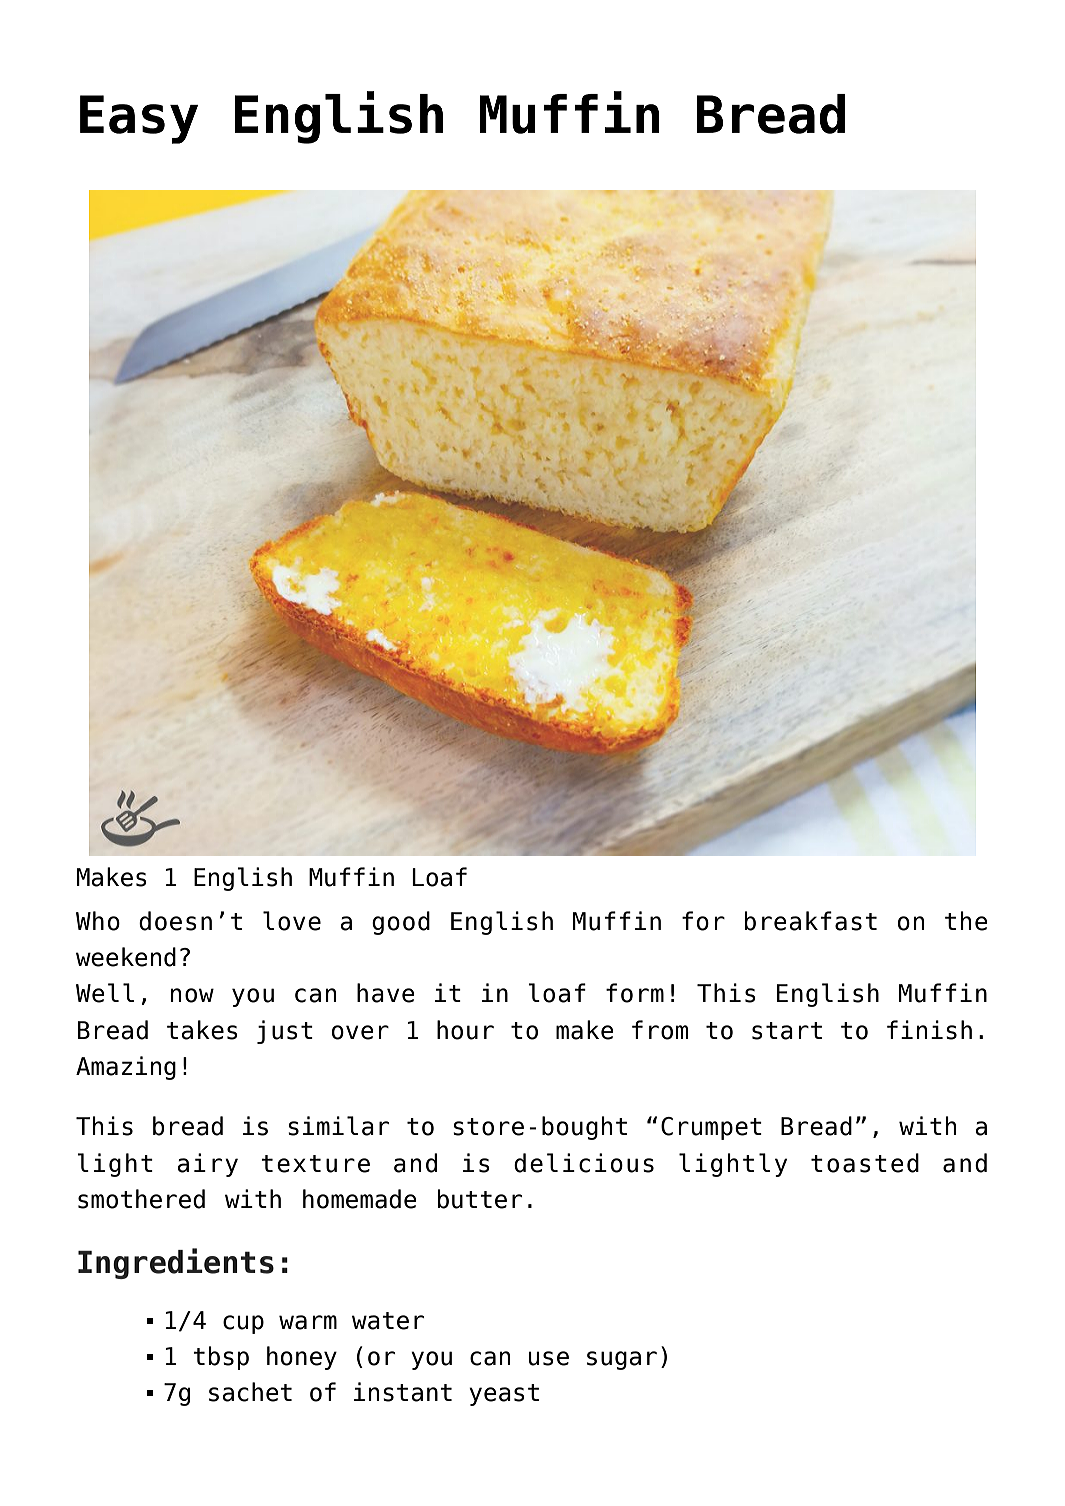  What do you see at coordinates (811, 921) in the screenshot?
I see `breakfast` at bounding box center [811, 921].
